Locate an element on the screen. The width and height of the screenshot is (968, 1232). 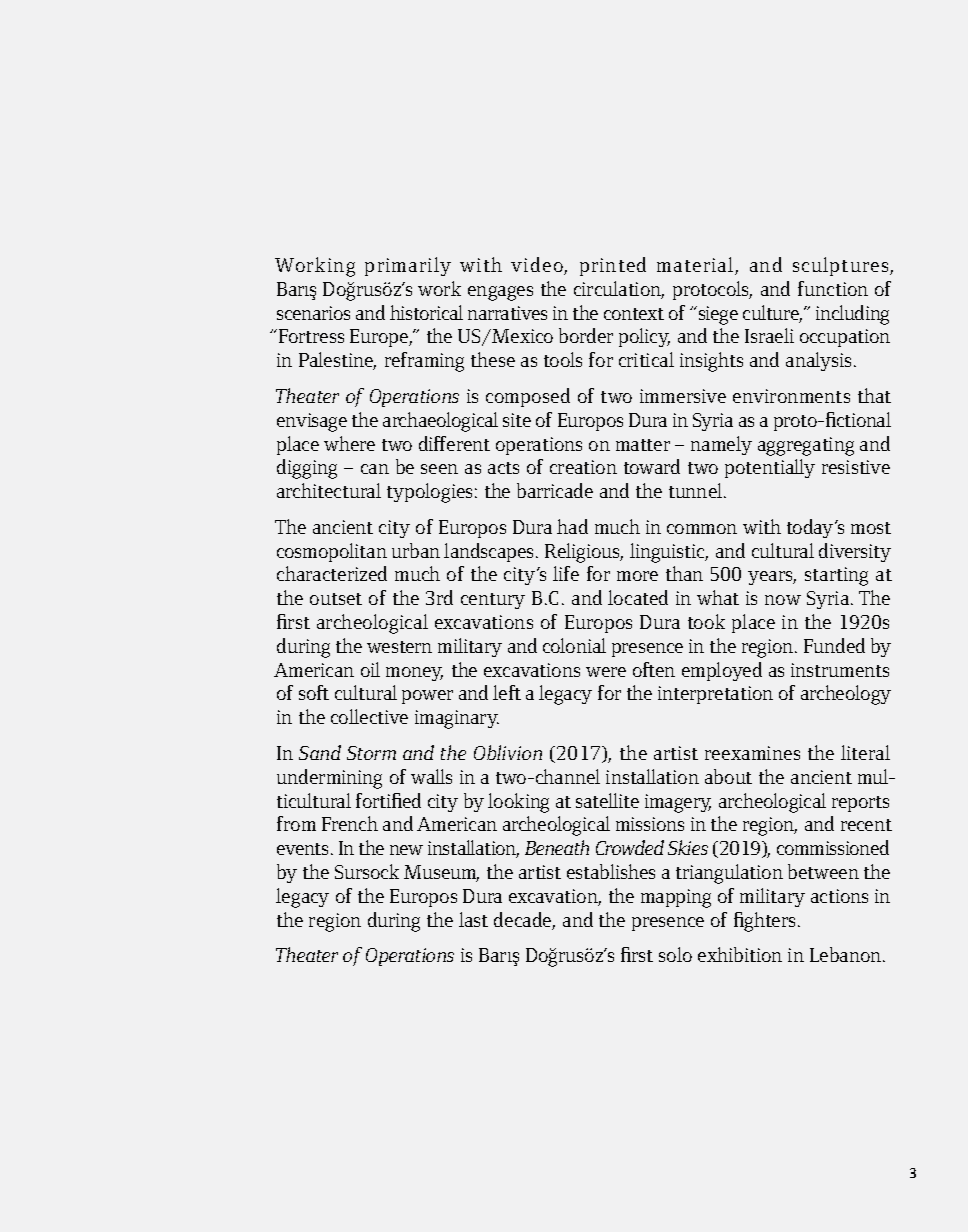
now is located at coordinates (783, 600).
